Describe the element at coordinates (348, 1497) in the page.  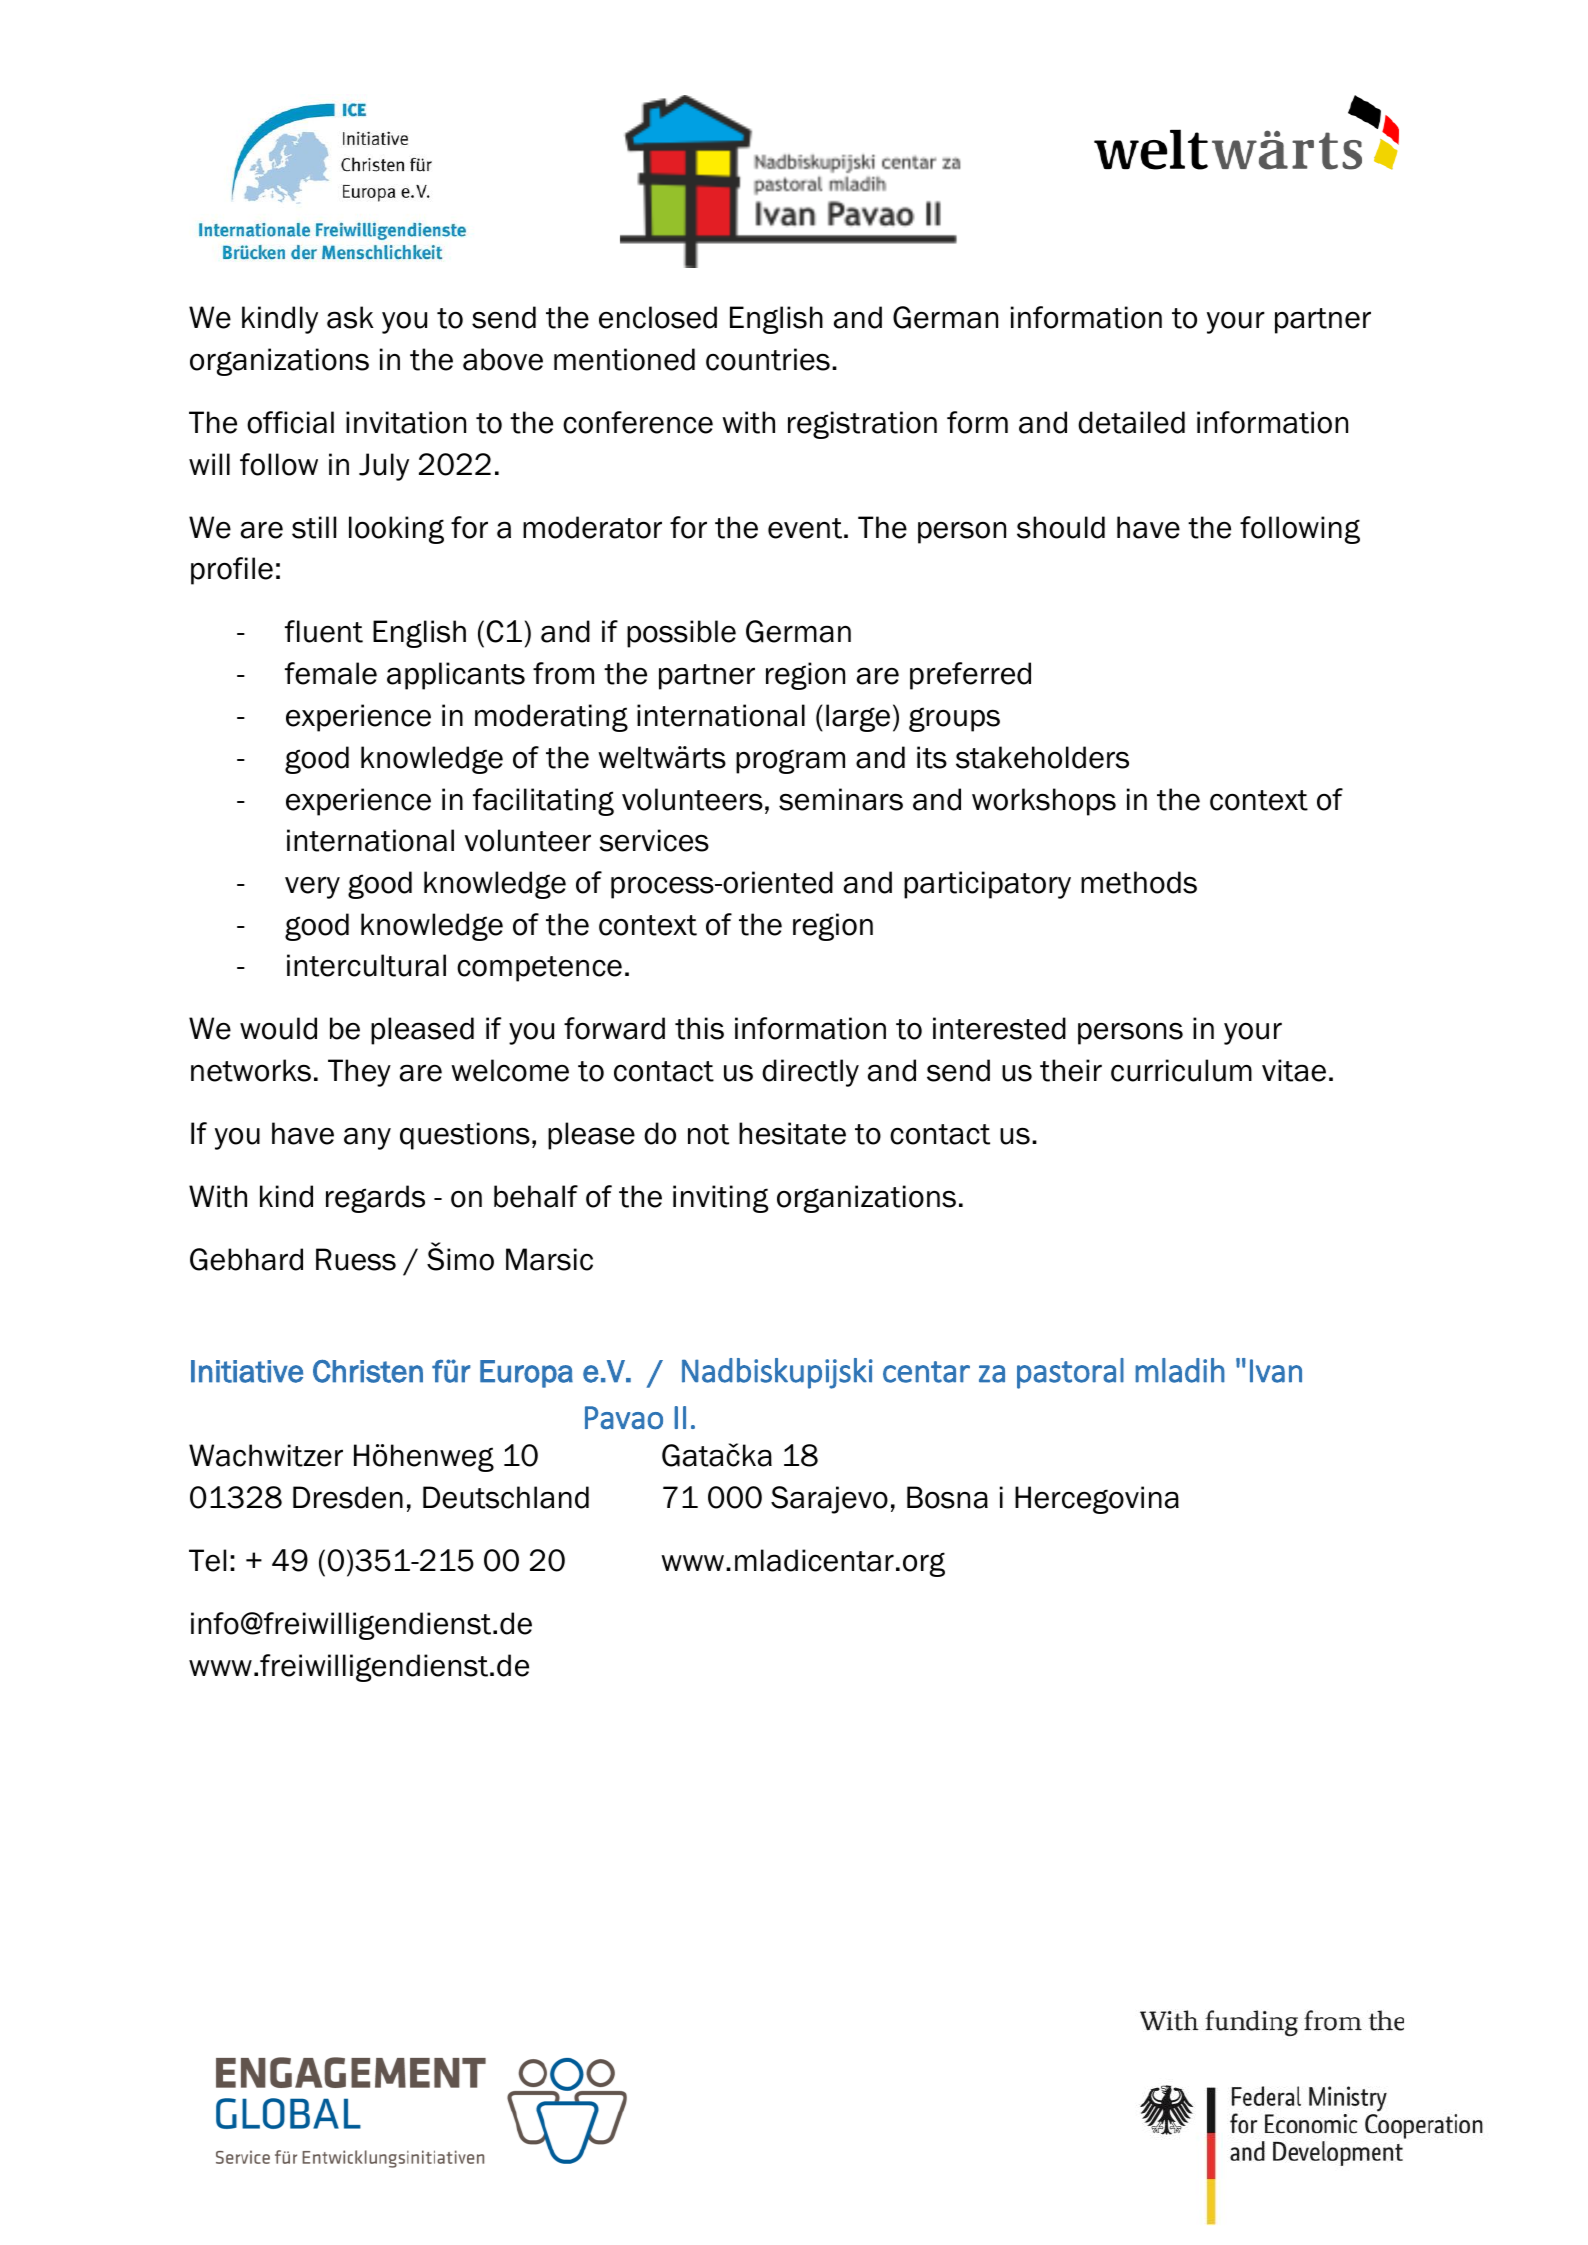
I see `Dresden` at that location.
